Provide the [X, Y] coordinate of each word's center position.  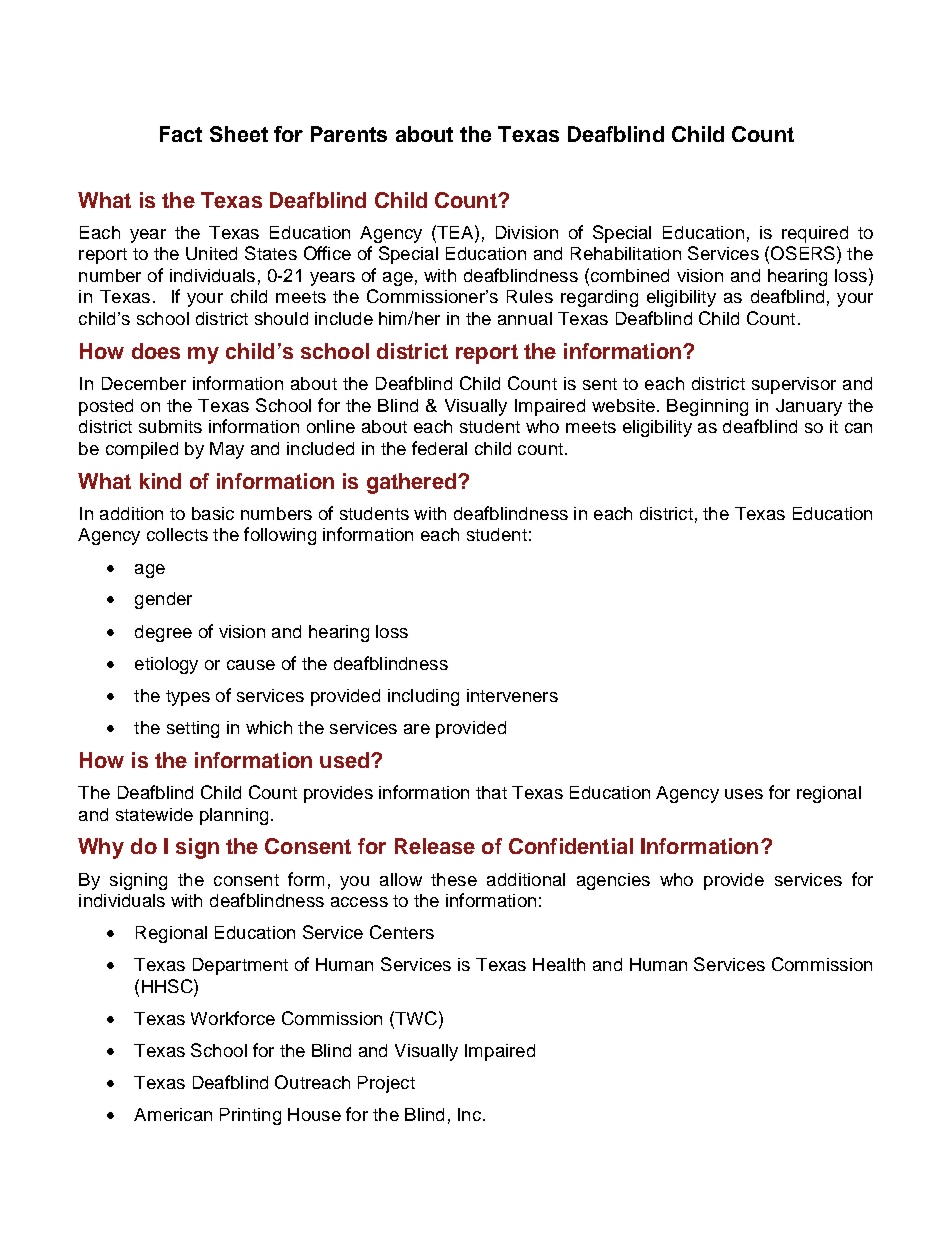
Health [559, 964]
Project [386, 1084]
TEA [455, 232]
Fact [181, 134]
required [815, 234]
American [173, 1114]
